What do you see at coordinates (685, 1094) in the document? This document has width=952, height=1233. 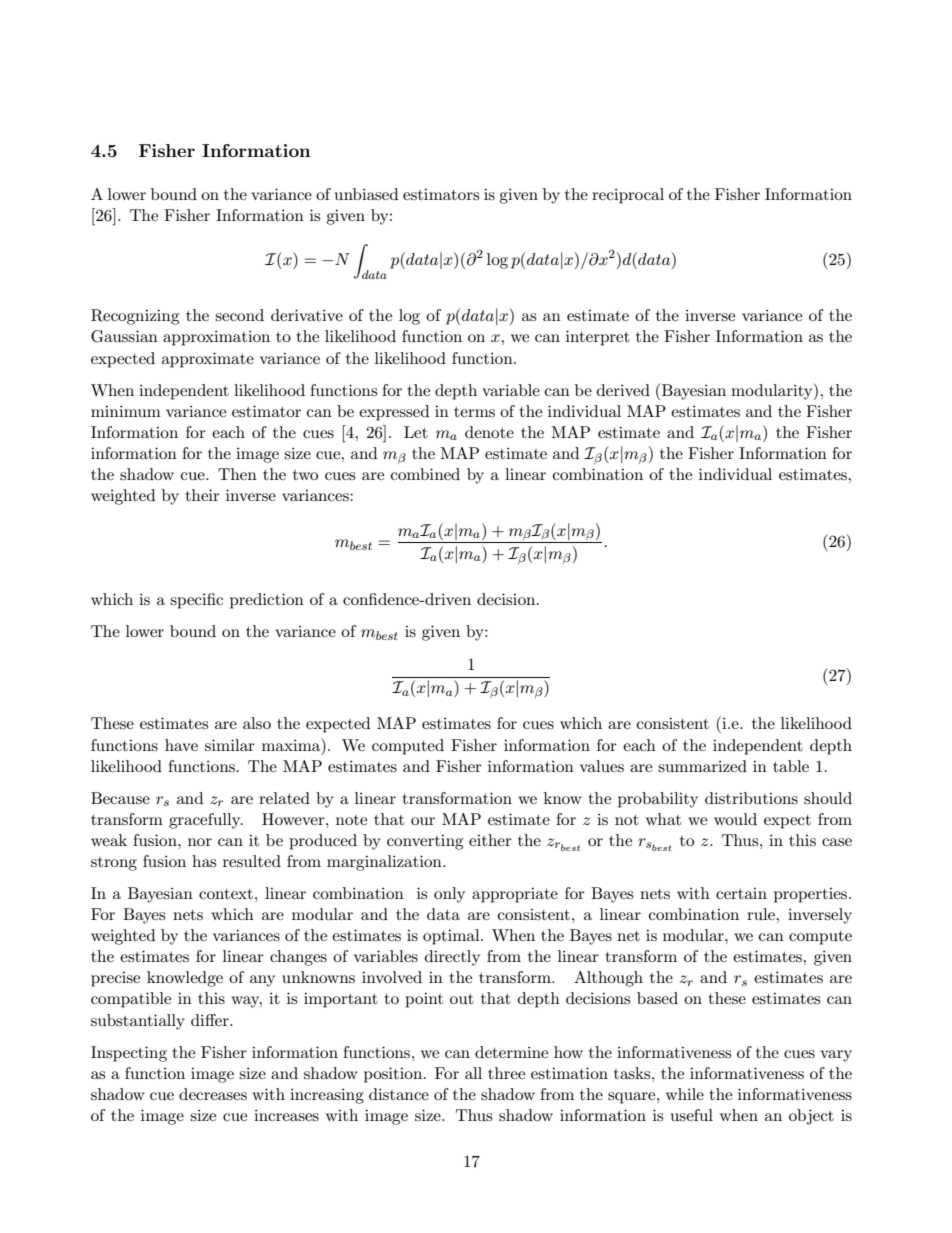 I see `while` at bounding box center [685, 1094].
